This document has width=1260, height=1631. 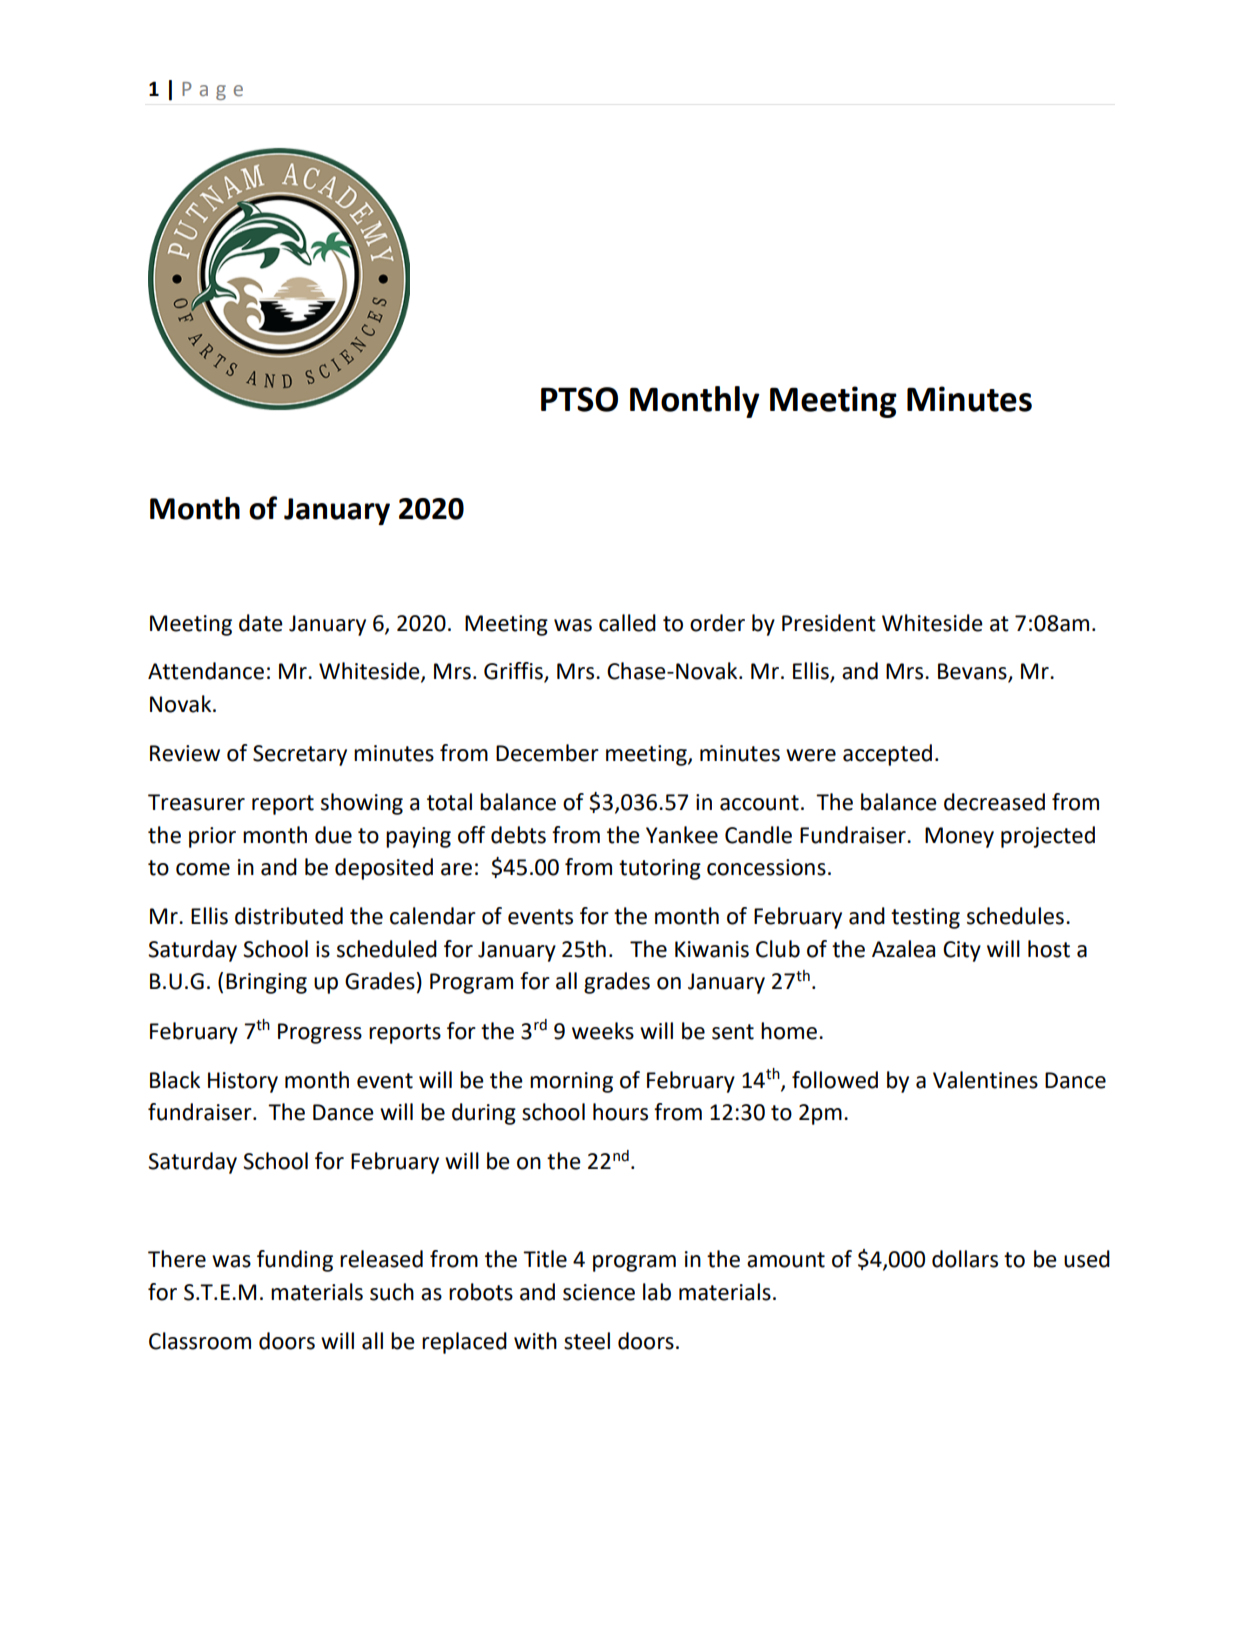 What do you see at coordinates (261, 623) in the document?
I see `date` at bounding box center [261, 623].
